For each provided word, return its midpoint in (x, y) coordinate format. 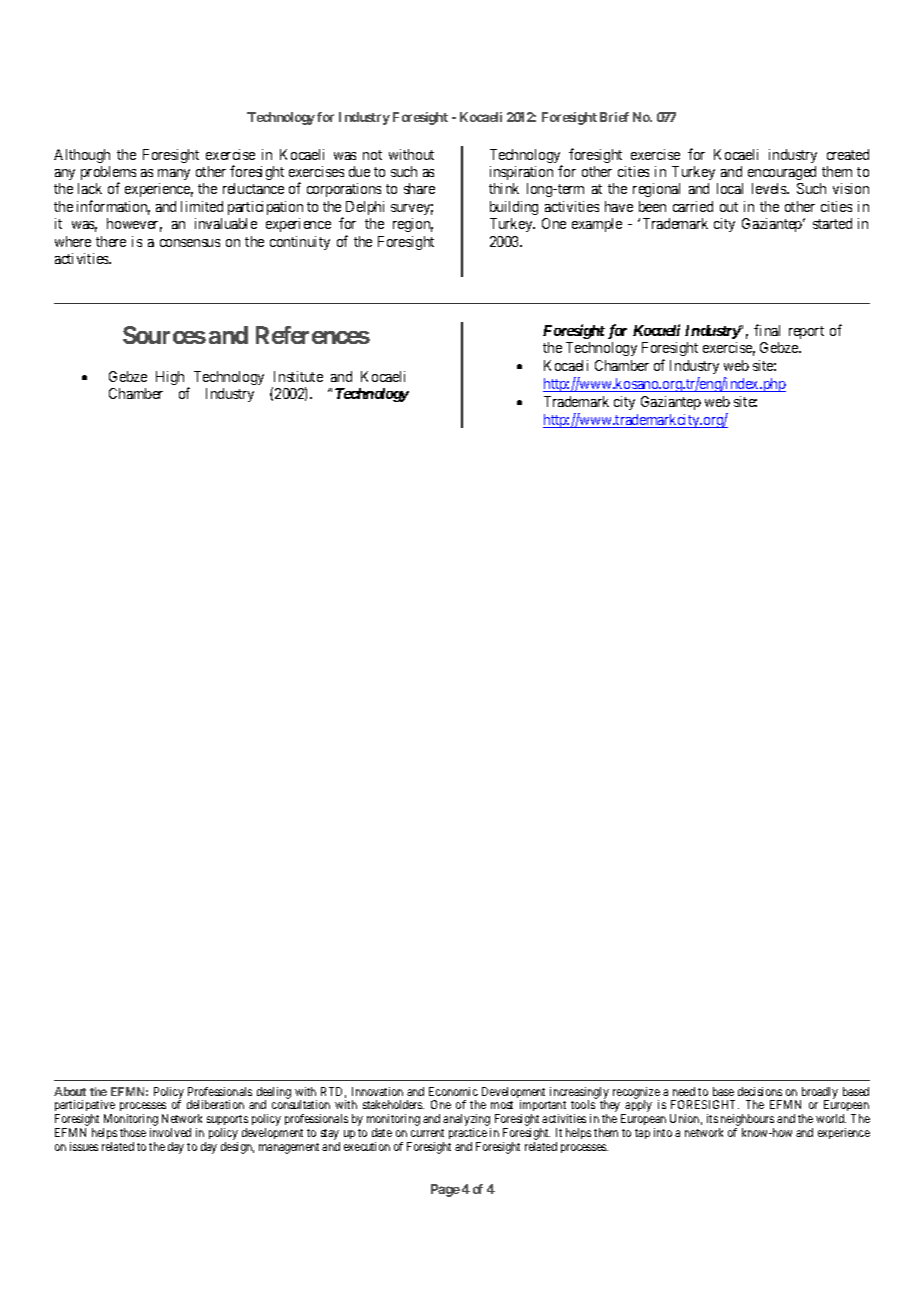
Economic (453, 1091)
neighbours (746, 1121)
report (806, 332)
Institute (298, 376)
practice (468, 1135)
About (70, 1091)
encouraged (782, 173)
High (170, 378)
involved (170, 1132)
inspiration (521, 173)
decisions (760, 1091)
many (174, 174)
